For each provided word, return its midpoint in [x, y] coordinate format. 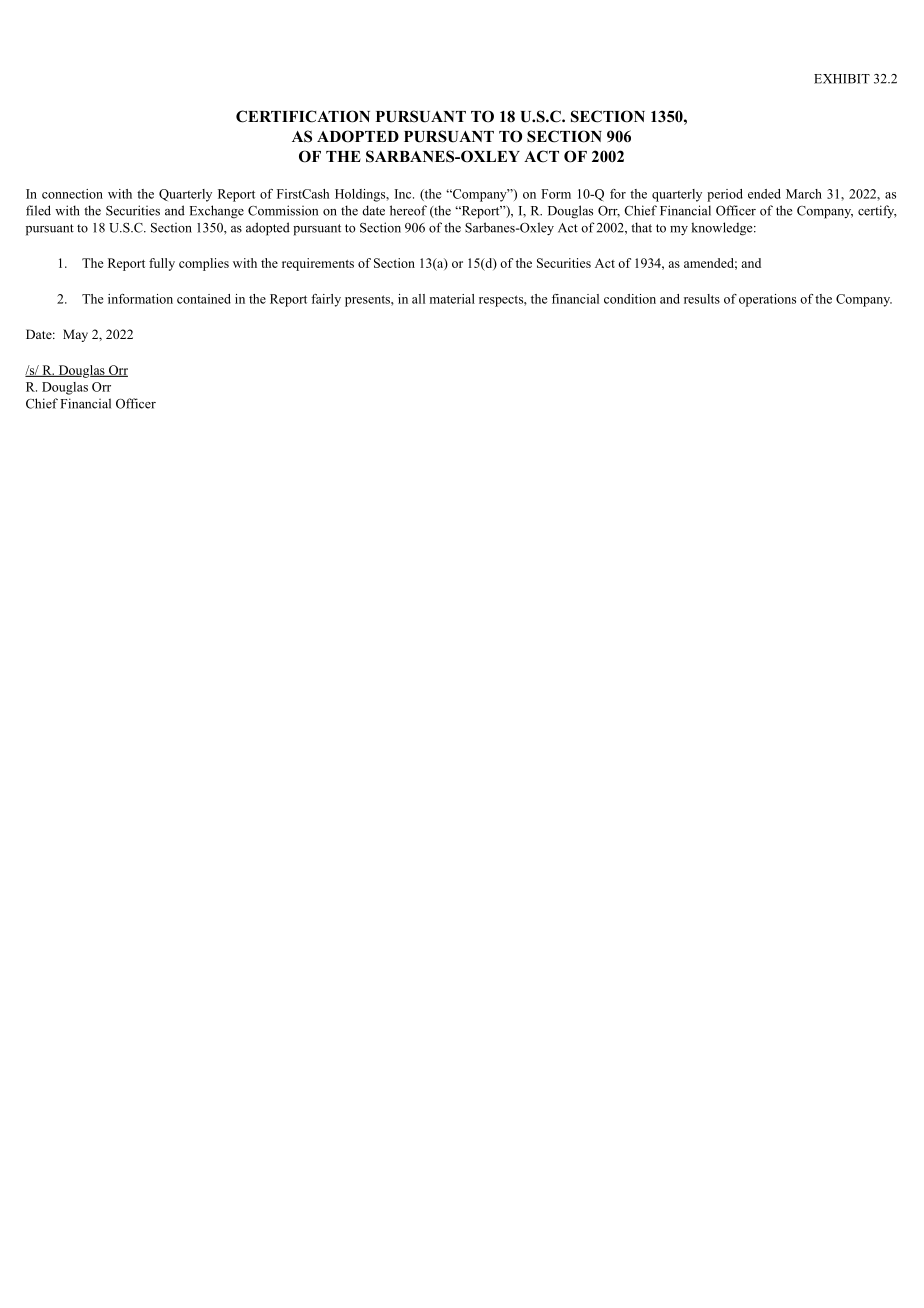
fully [162, 264]
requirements [318, 264]
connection [72, 194]
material [452, 299]
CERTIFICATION [303, 116]
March [804, 194]
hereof [408, 210]
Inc [404, 194]
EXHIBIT [842, 79]
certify [877, 211]
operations [767, 300]
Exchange [217, 212]
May [75, 335]
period [725, 195]
